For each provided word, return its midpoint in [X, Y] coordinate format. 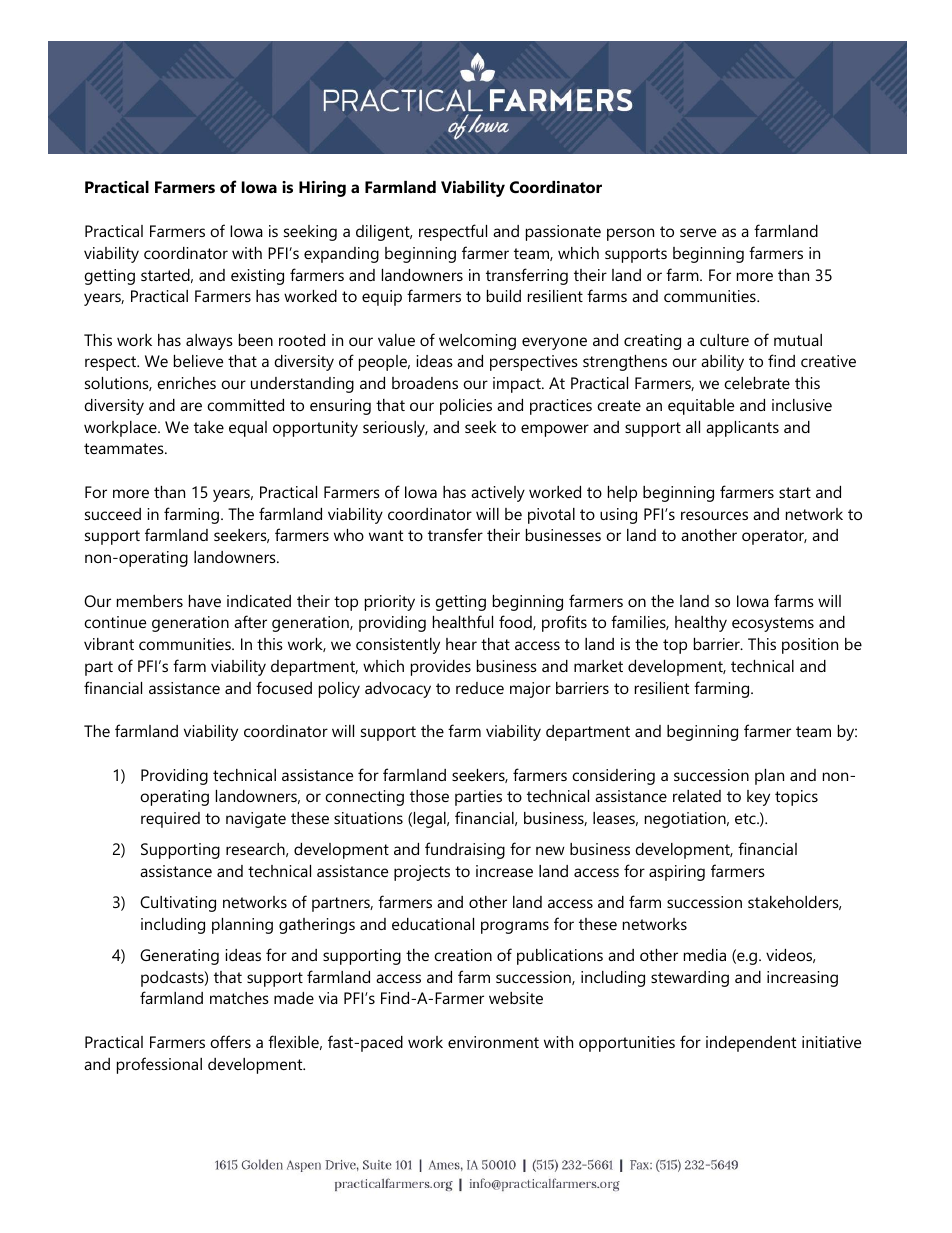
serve [698, 232]
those [429, 796]
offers [230, 1041]
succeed [113, 514]
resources [714, 515]
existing [257, 277]
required [170, 820]
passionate [563, 233]
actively [498, 494]
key [758, 798]
